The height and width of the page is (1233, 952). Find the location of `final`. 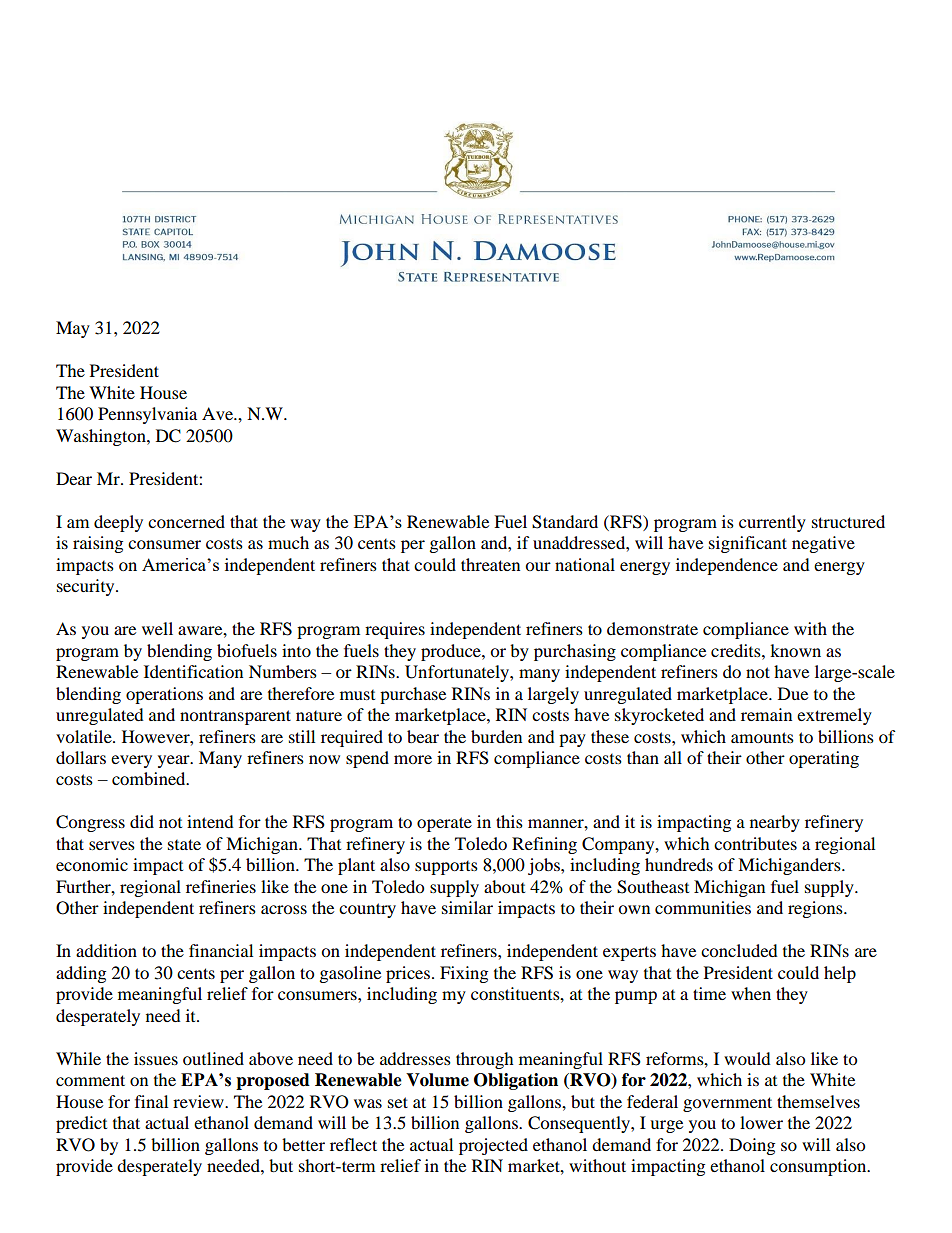

final is located at coordinates (151, 1101).
